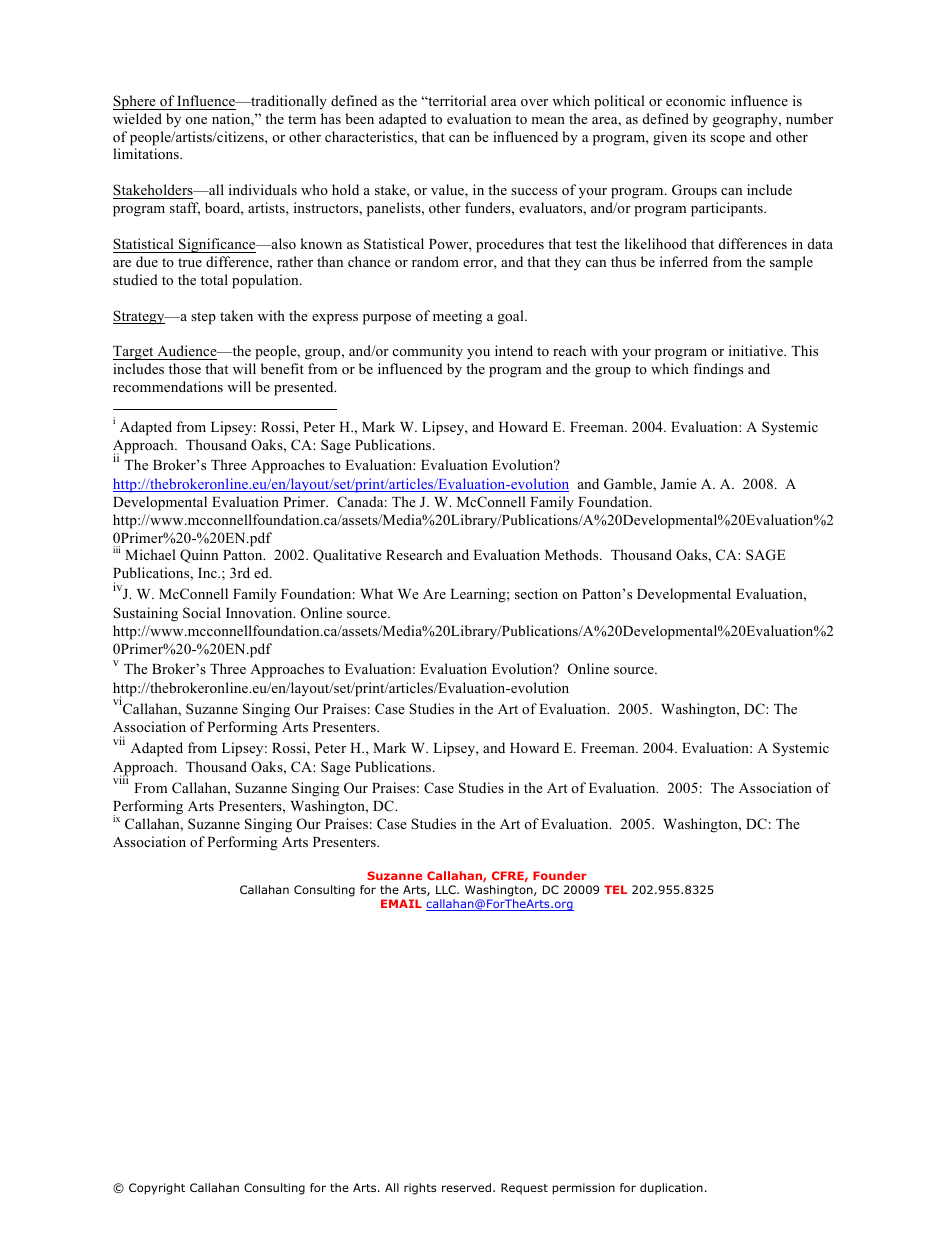 The image size is (952, 1233). Describe the element at coordinates (157, 1189) in the screenshot. I see `Copyright` at that location.
